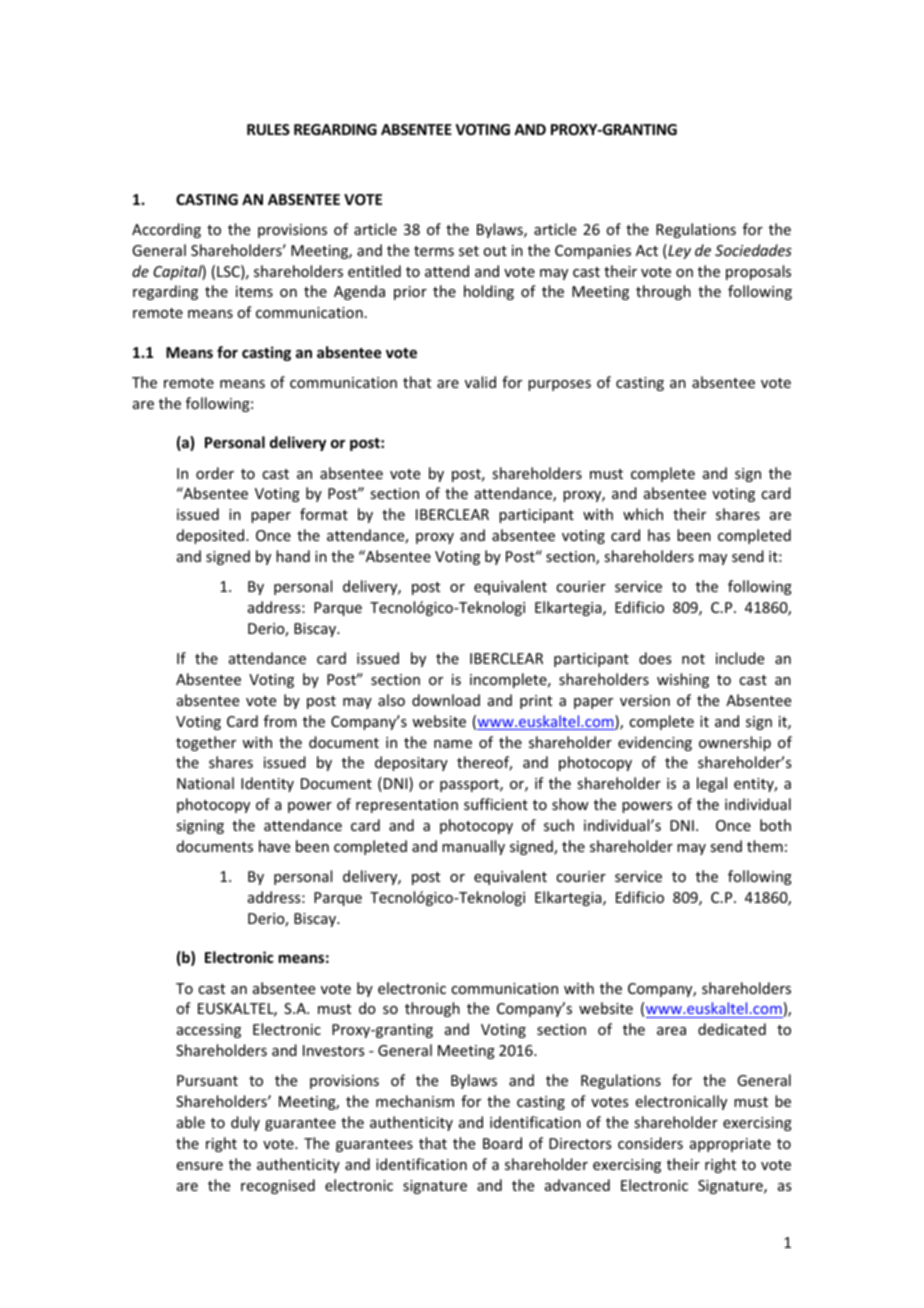  I want to click on RULES, so click(268, 129).
